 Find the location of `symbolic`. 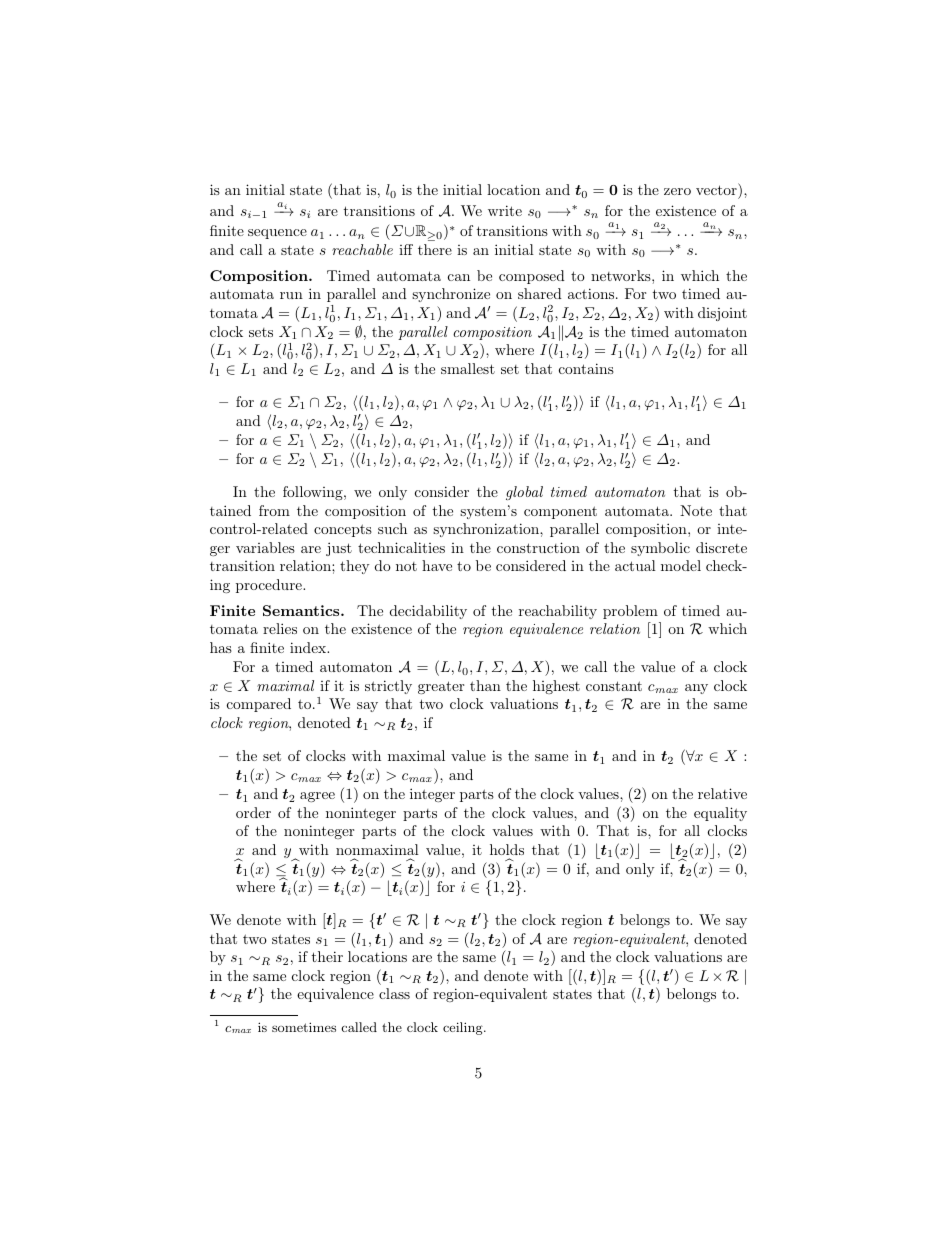

symbolic is located at coordinates (660, 549).
